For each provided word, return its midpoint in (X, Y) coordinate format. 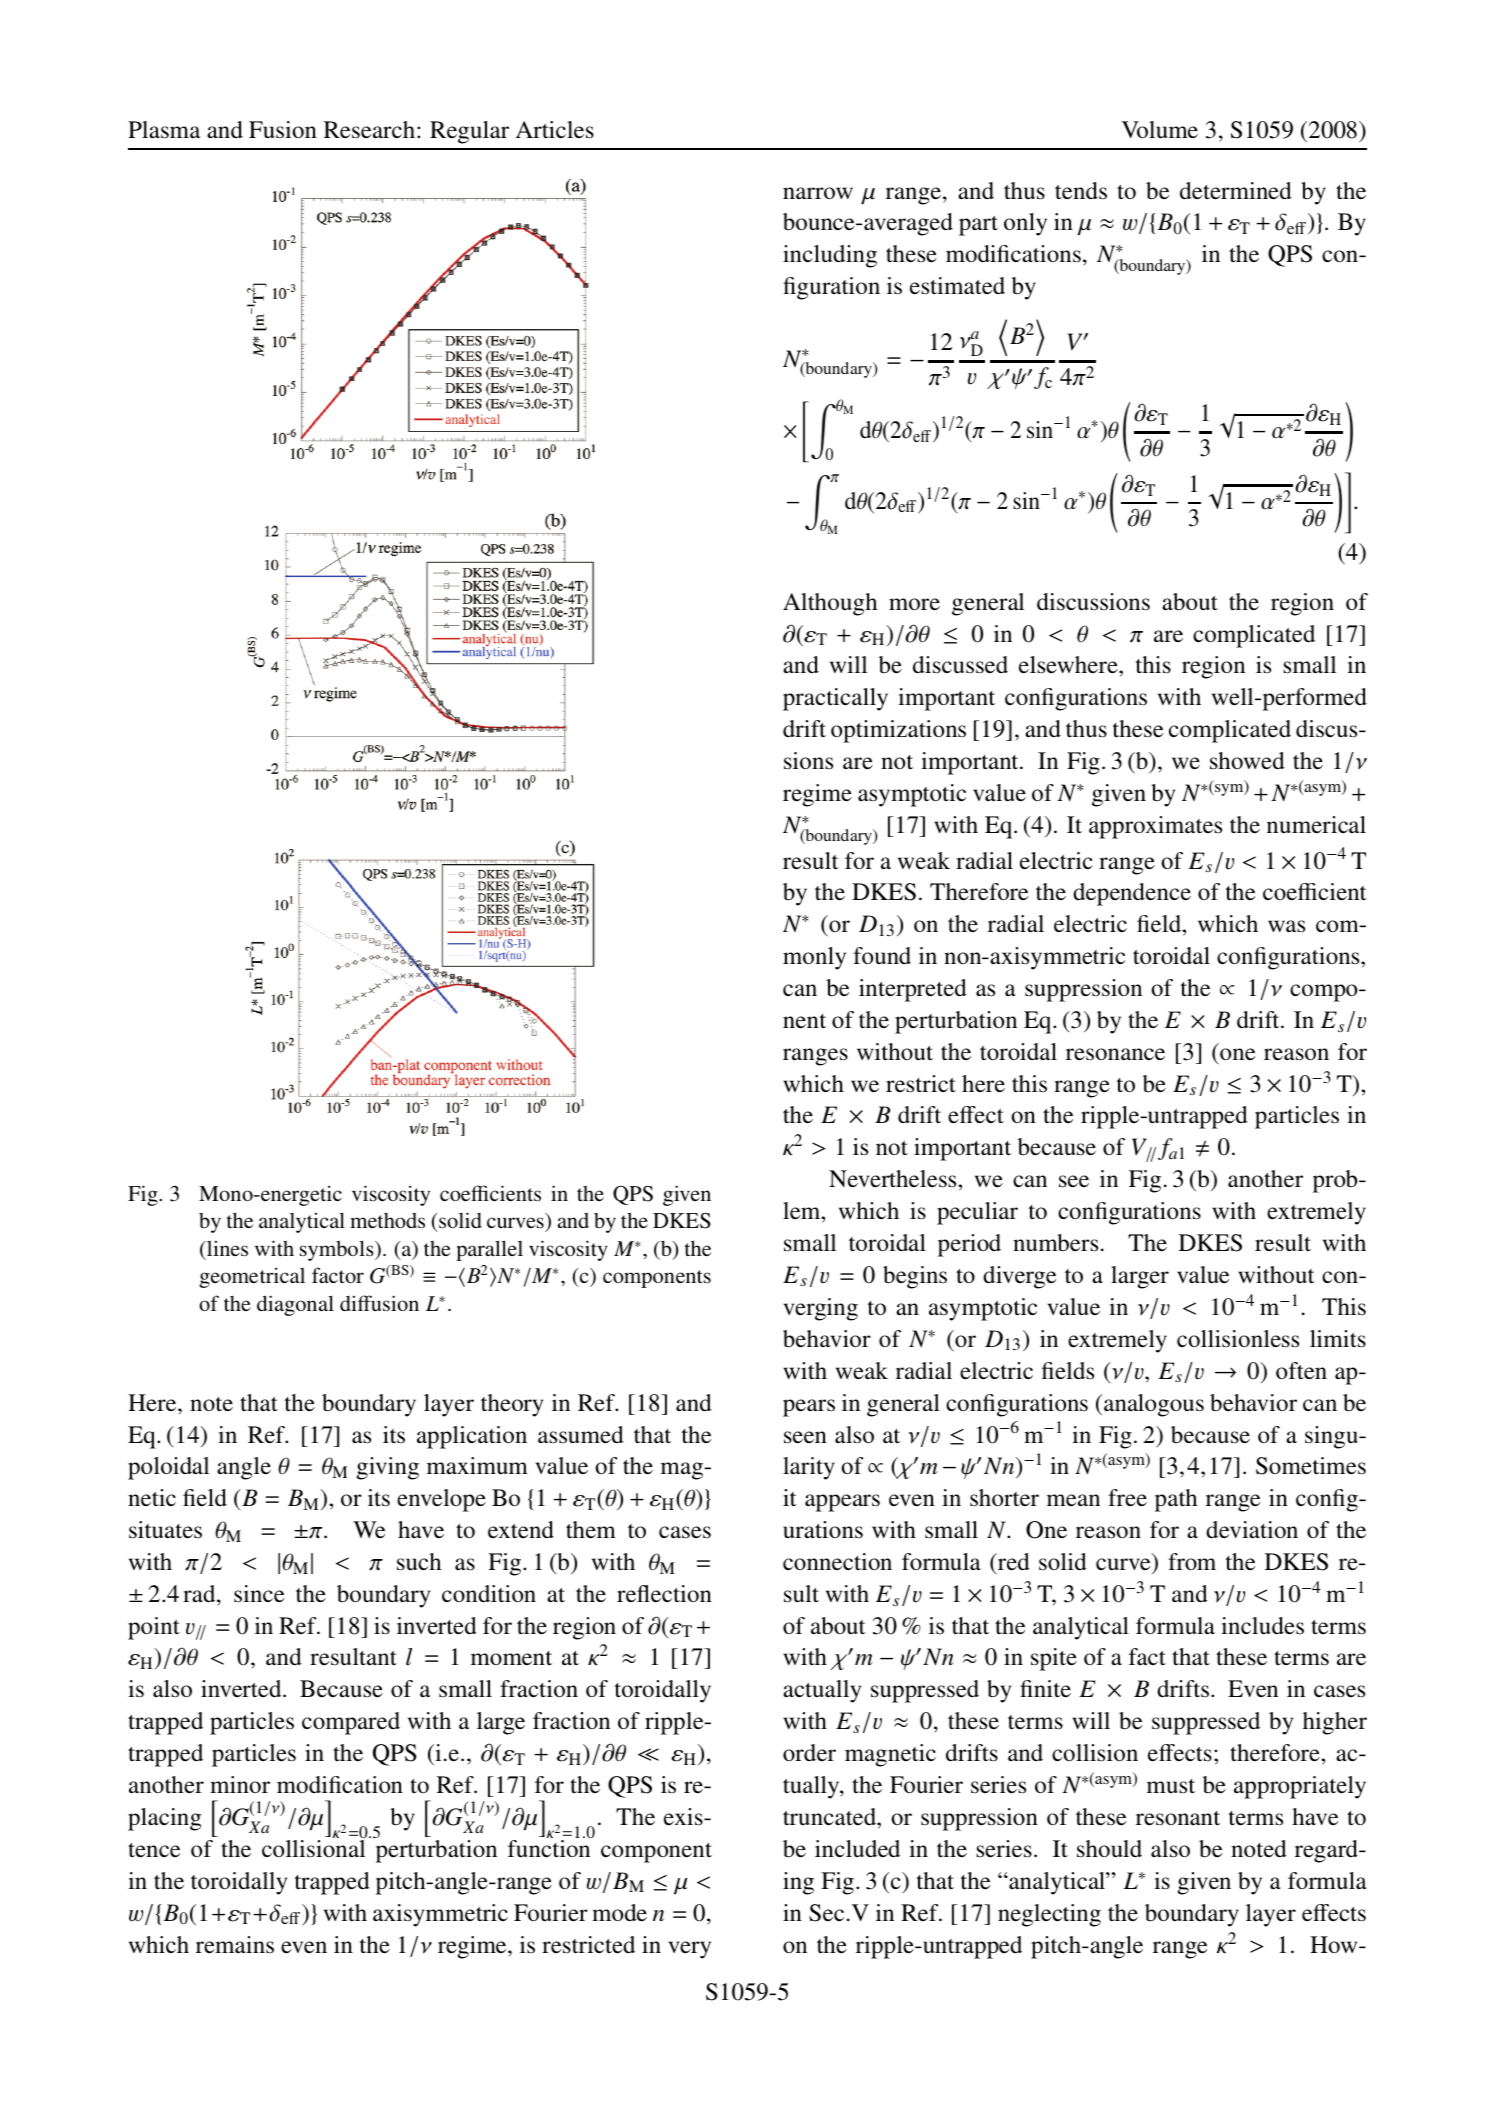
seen (805, 1437)
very (689, 1950)
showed (1247, 761)
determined (1236, 191)
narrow (818, 193)
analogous (1154, 1405)
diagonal (295, 1305)
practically (835, 699)
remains (235, 1945)
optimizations (898, 731)
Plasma (164, 129)
